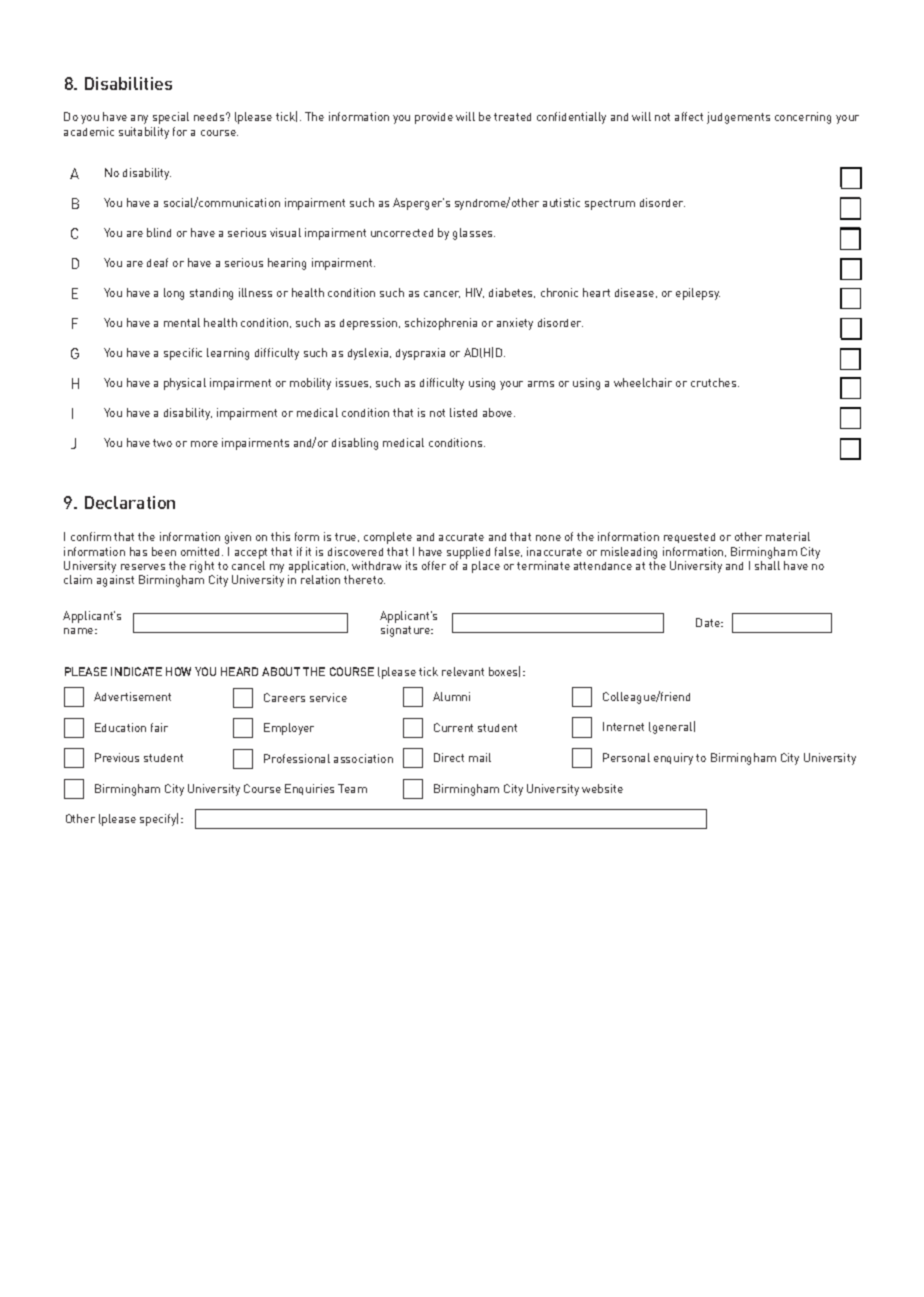  I want to click on epilepsy, so click(698, 294).
